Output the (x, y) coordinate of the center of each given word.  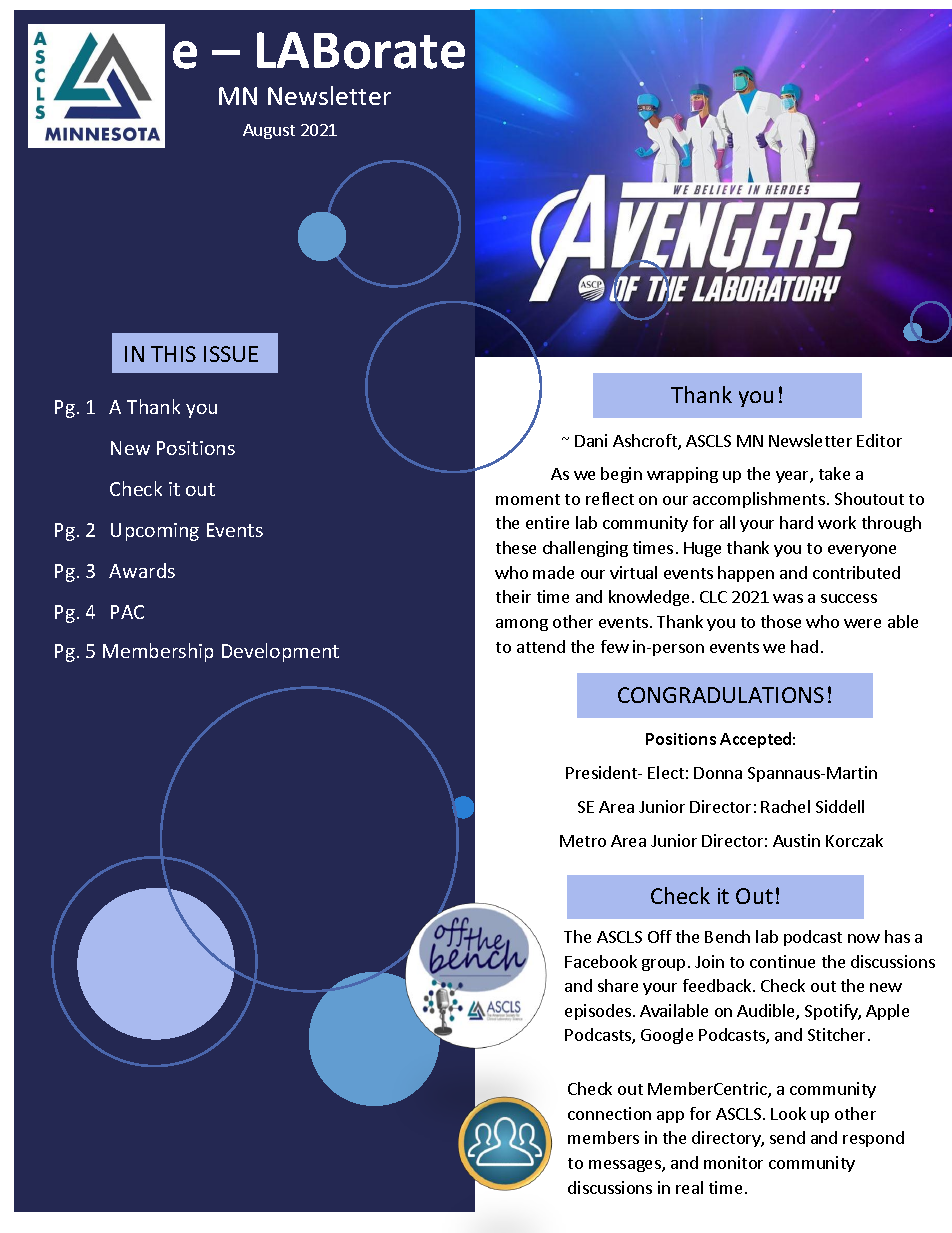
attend (541, 646)
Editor (879, 440)
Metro (583, 841)
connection (609, 1113)
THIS (173, 354)
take (834, 473)
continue (782, 961)
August (269, 131)
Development (280, 652)
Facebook (601, 961)
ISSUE (231, 354)
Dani (591, 440)
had (804, 646)
